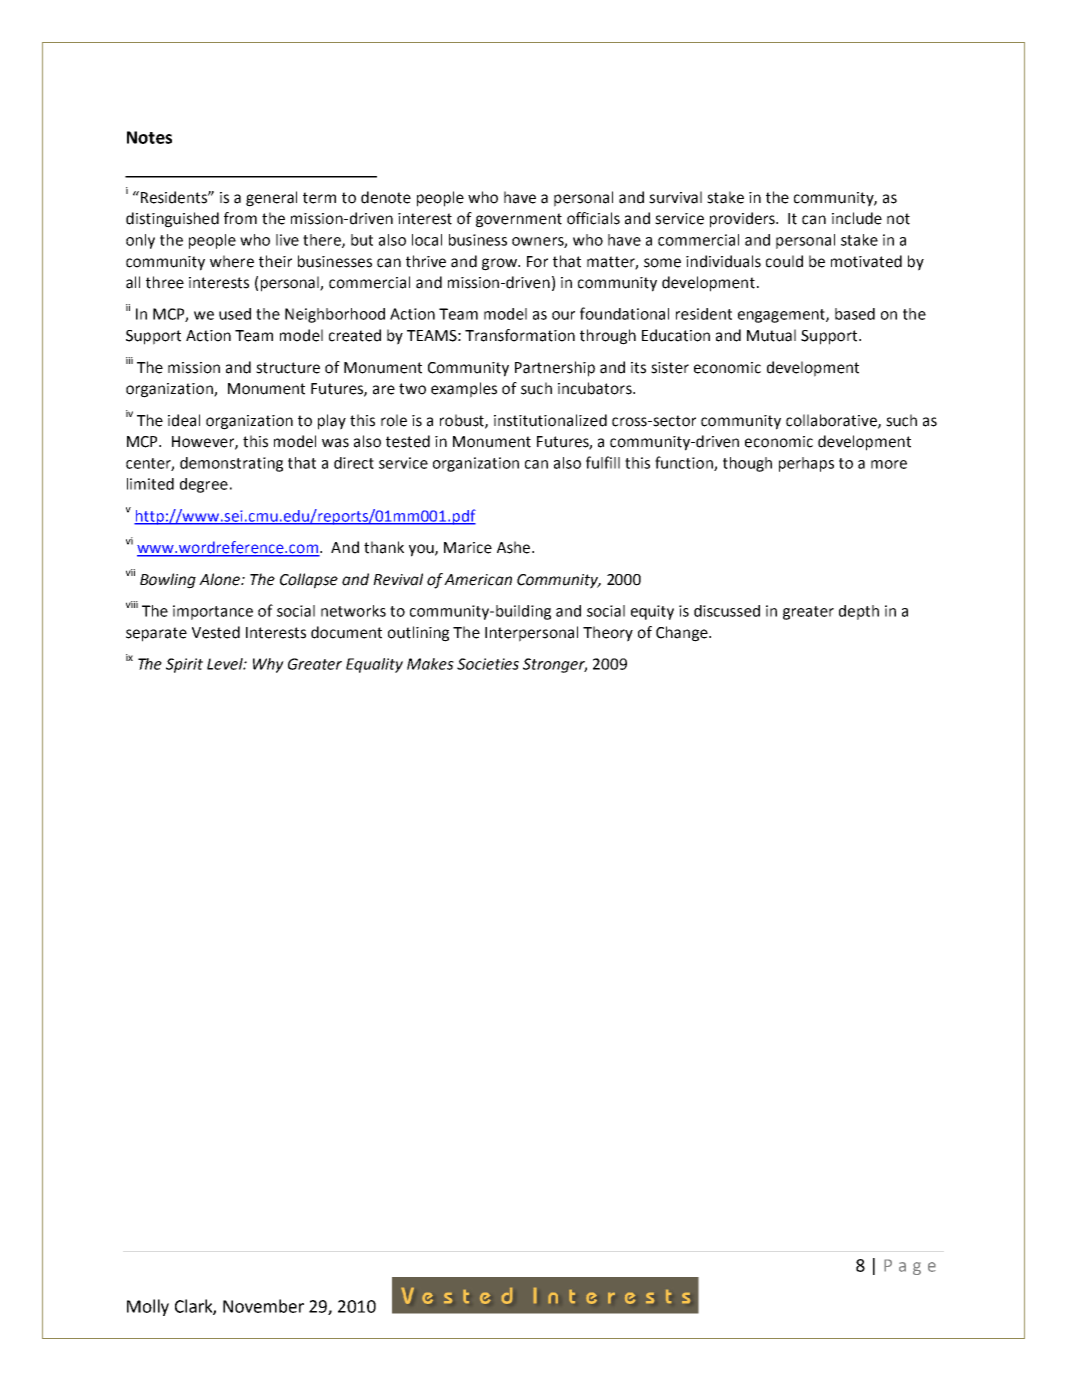 Image resolution: width=1067 pixels, height=1381 pixels. I want to click on November, so click(263, 1306).
